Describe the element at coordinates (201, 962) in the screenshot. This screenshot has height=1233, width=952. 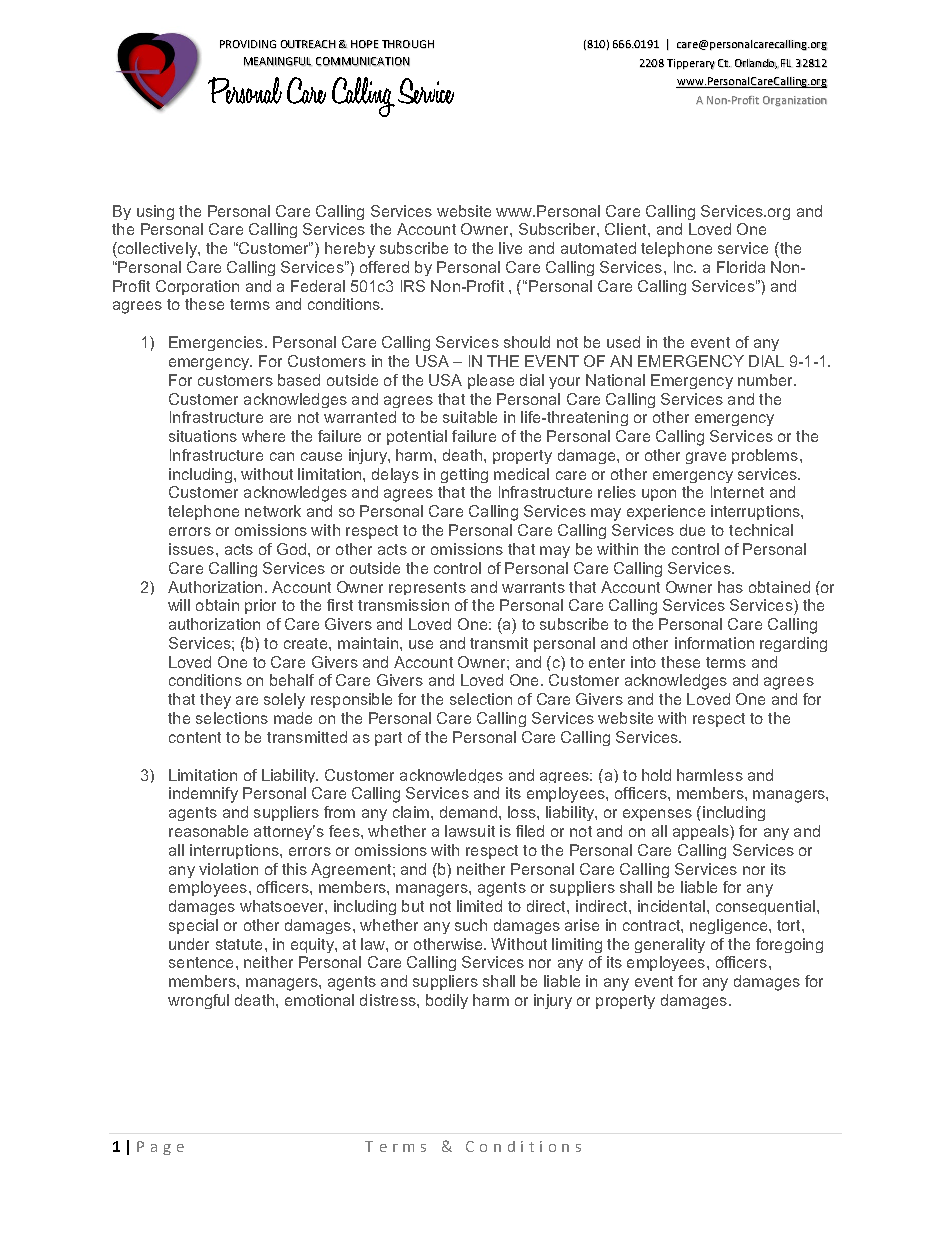
I see `sentence` at that location.
